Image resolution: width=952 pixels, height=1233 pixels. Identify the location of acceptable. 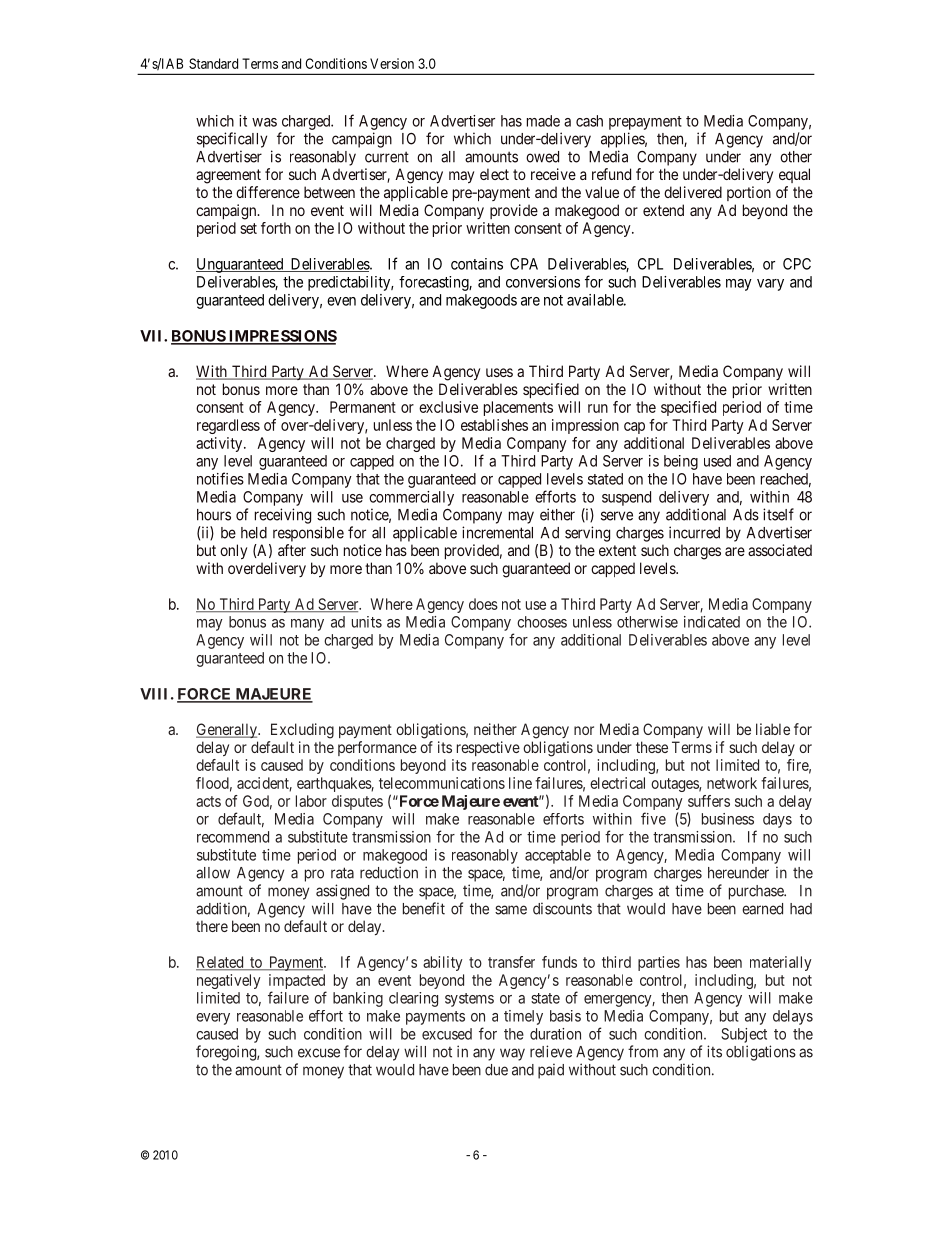
(558, 856).
